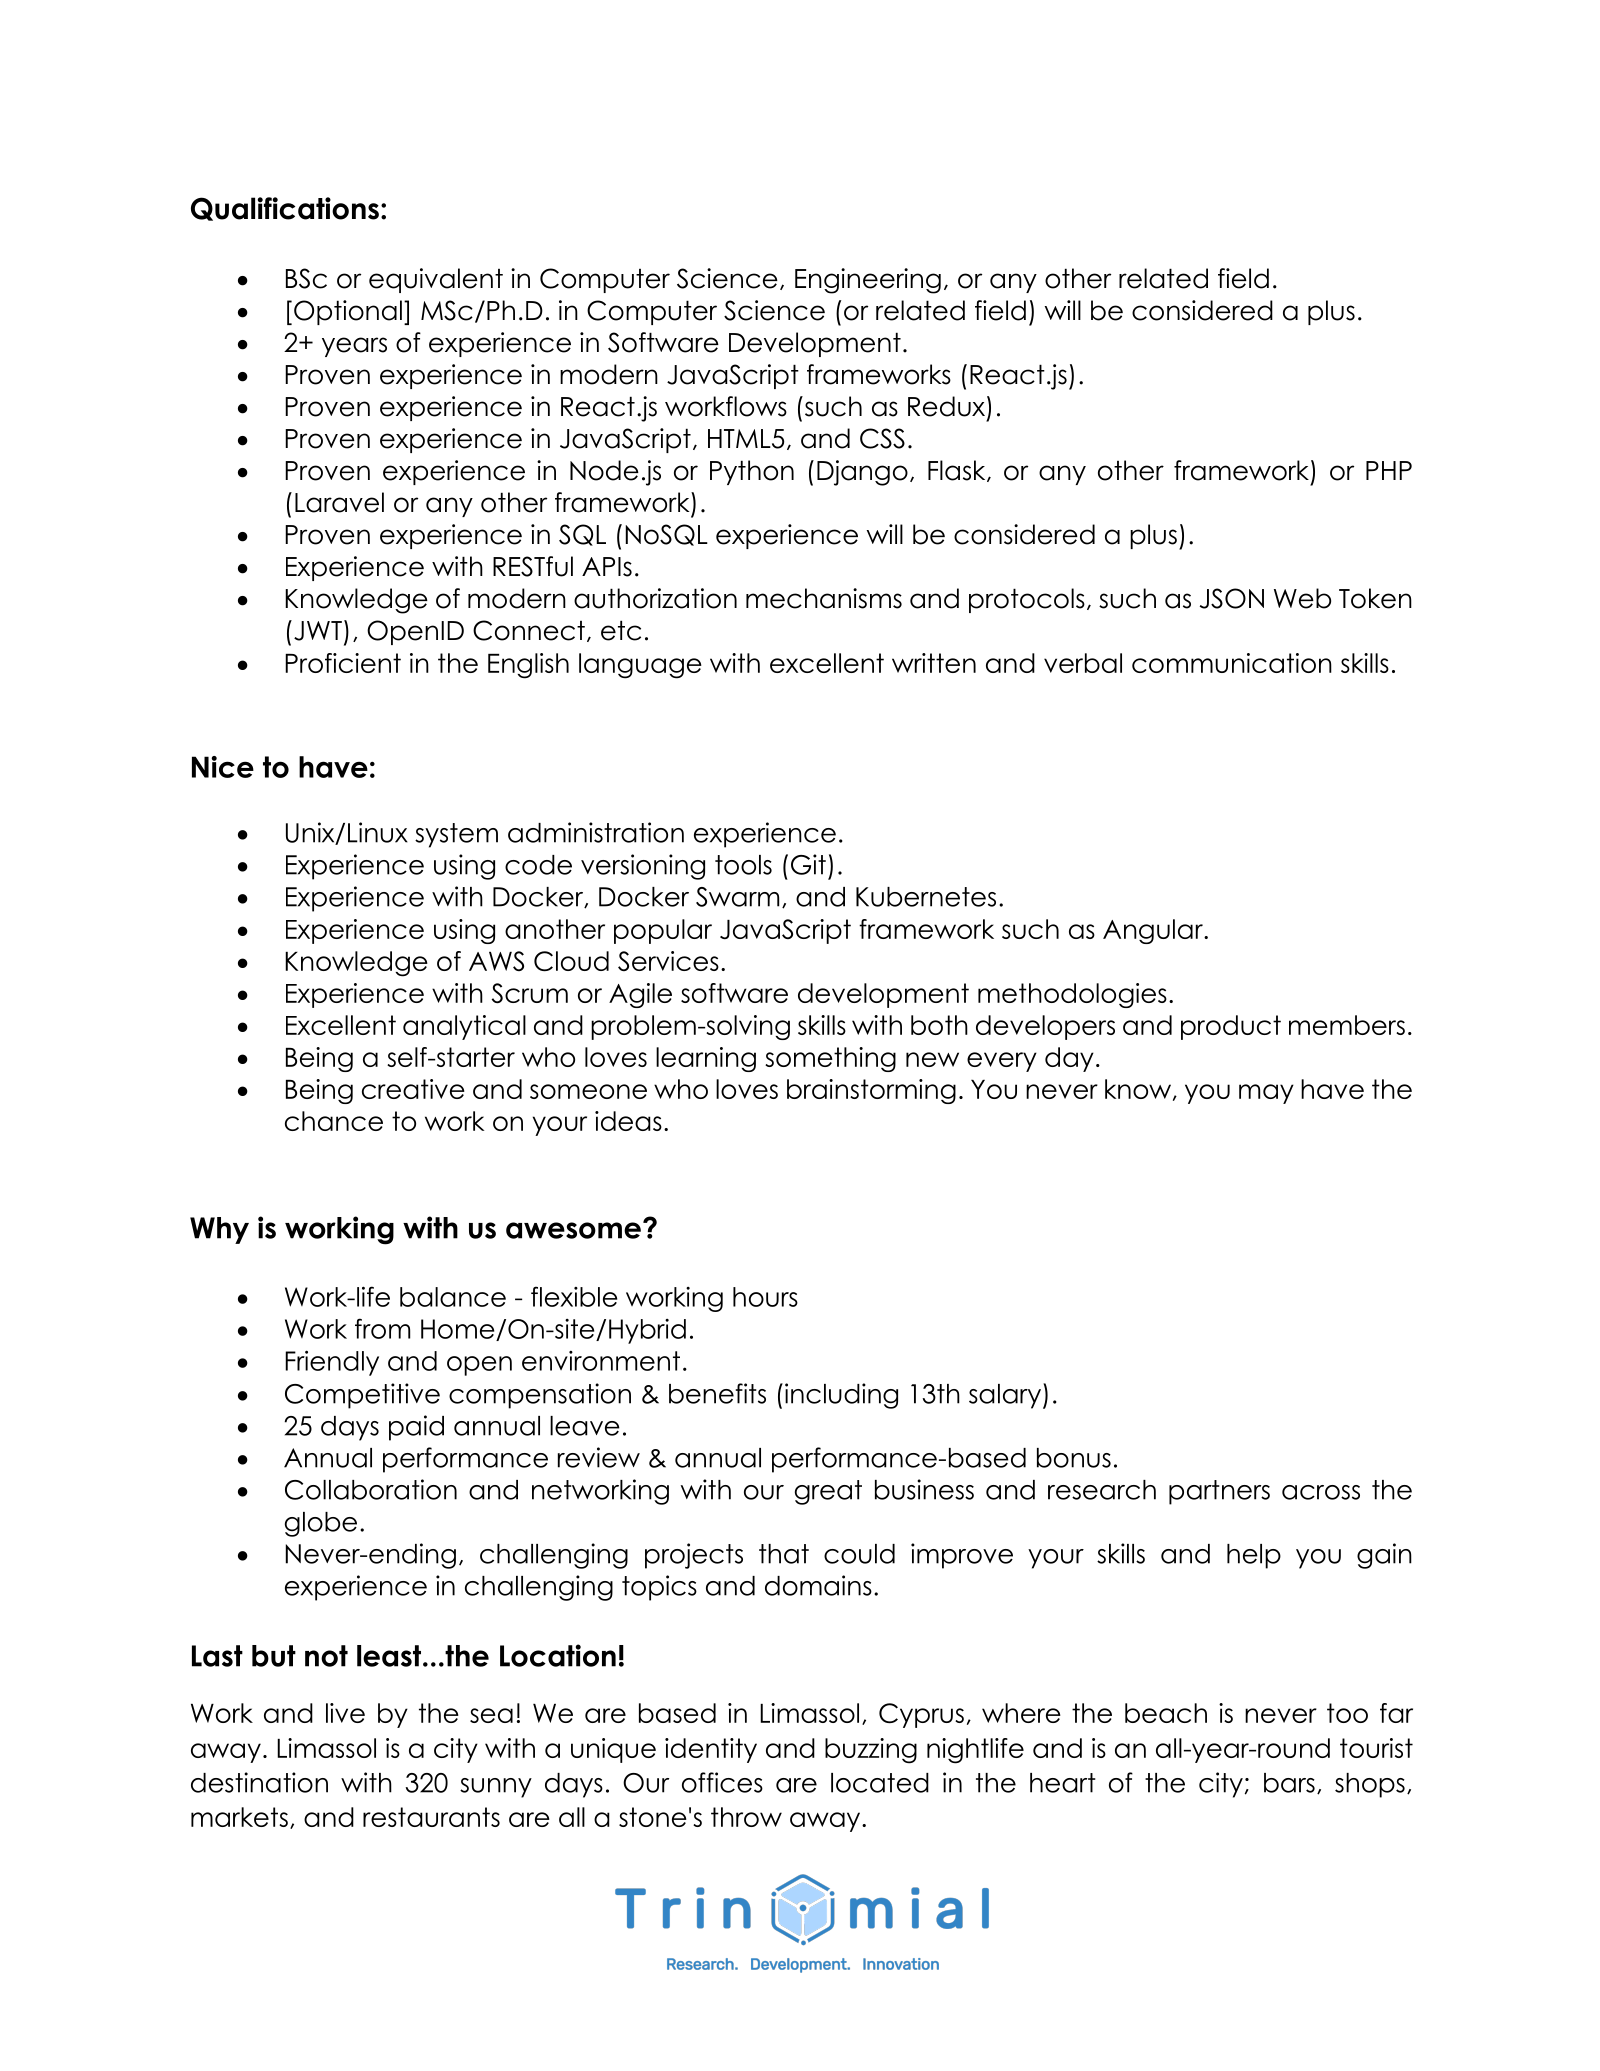 This screenshot has width=1600, height=2071. Describe the element at coordinates (1231, 1027) in the screenshot. I see `product` at that location.
